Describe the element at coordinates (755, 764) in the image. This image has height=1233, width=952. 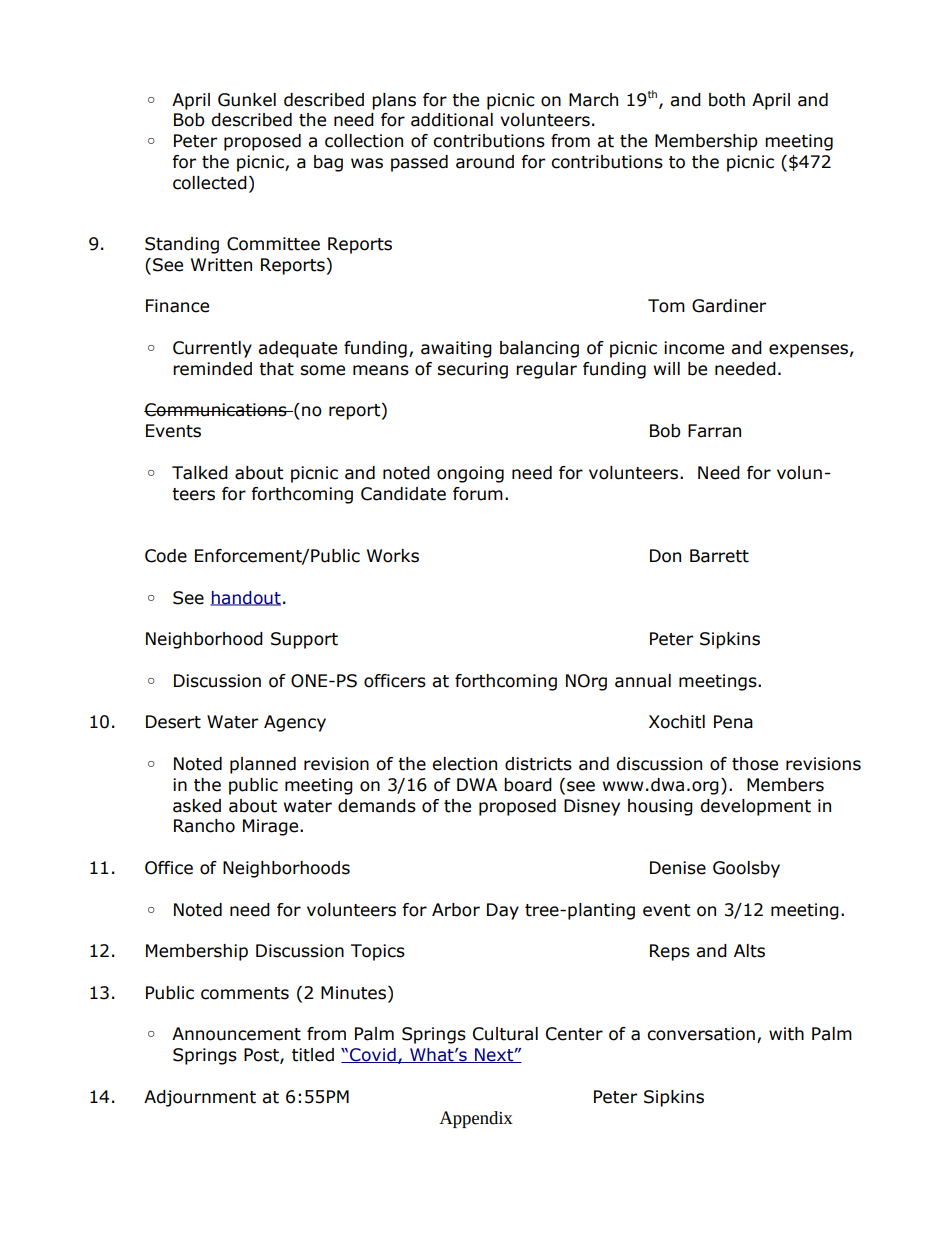
I see `those` at that location.
